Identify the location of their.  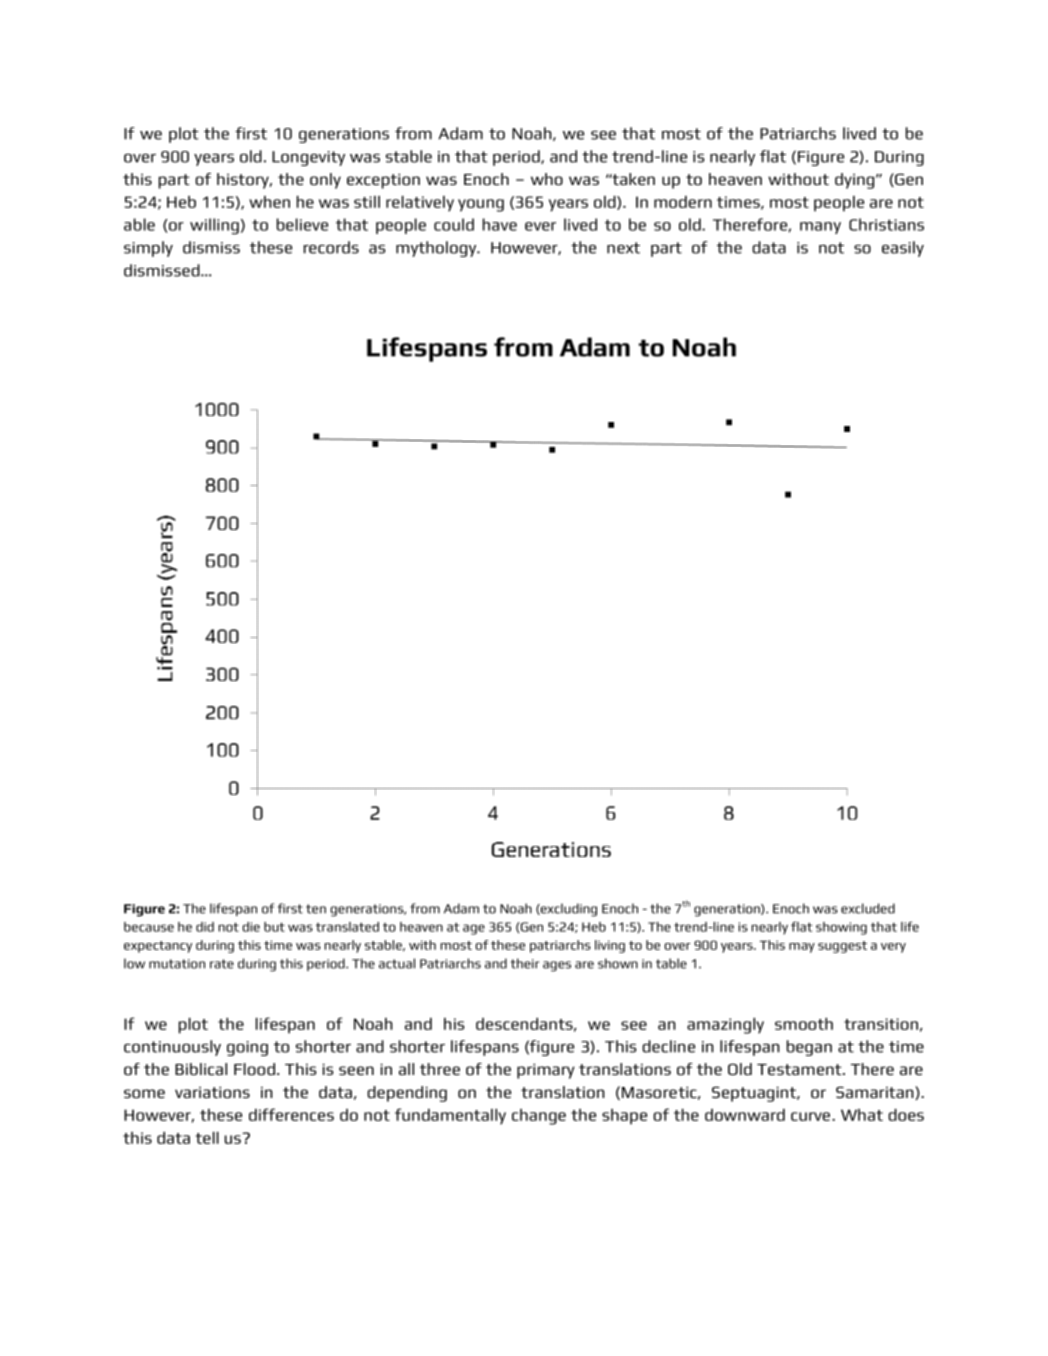
(525, 963).
